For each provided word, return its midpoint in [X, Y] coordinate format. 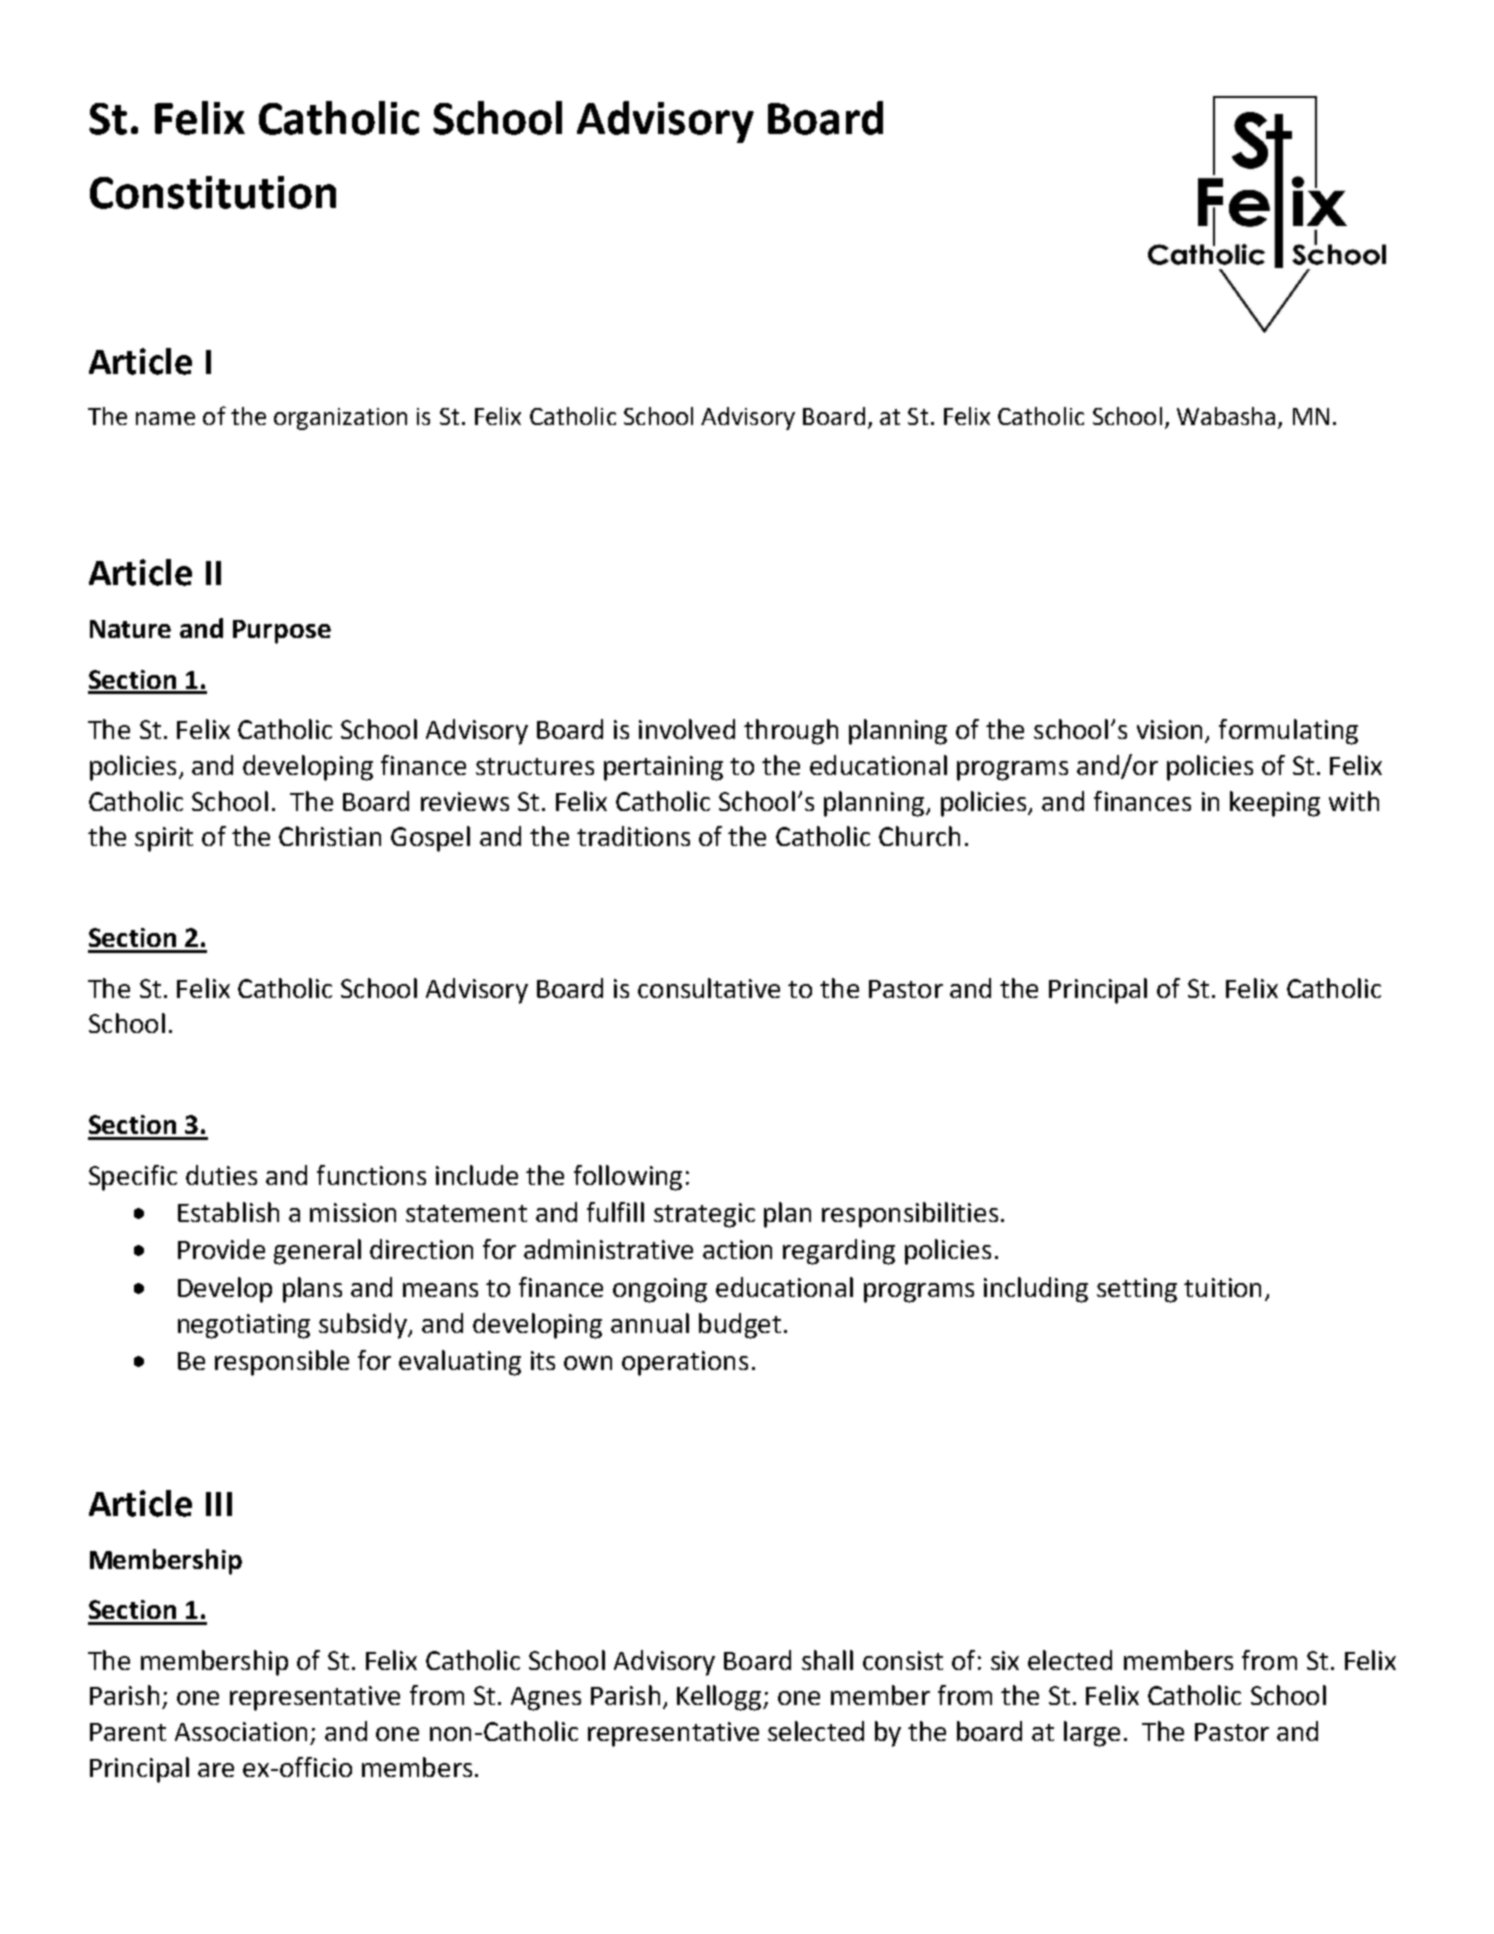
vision [1169, 729]
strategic [704, 1215]
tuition [1222, 1287]
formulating [1288, 732]
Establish [228, 1212]
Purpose [282, 632]
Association [241, 1731]
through [791, 732]
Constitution [213, 192]
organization [340, 419]
